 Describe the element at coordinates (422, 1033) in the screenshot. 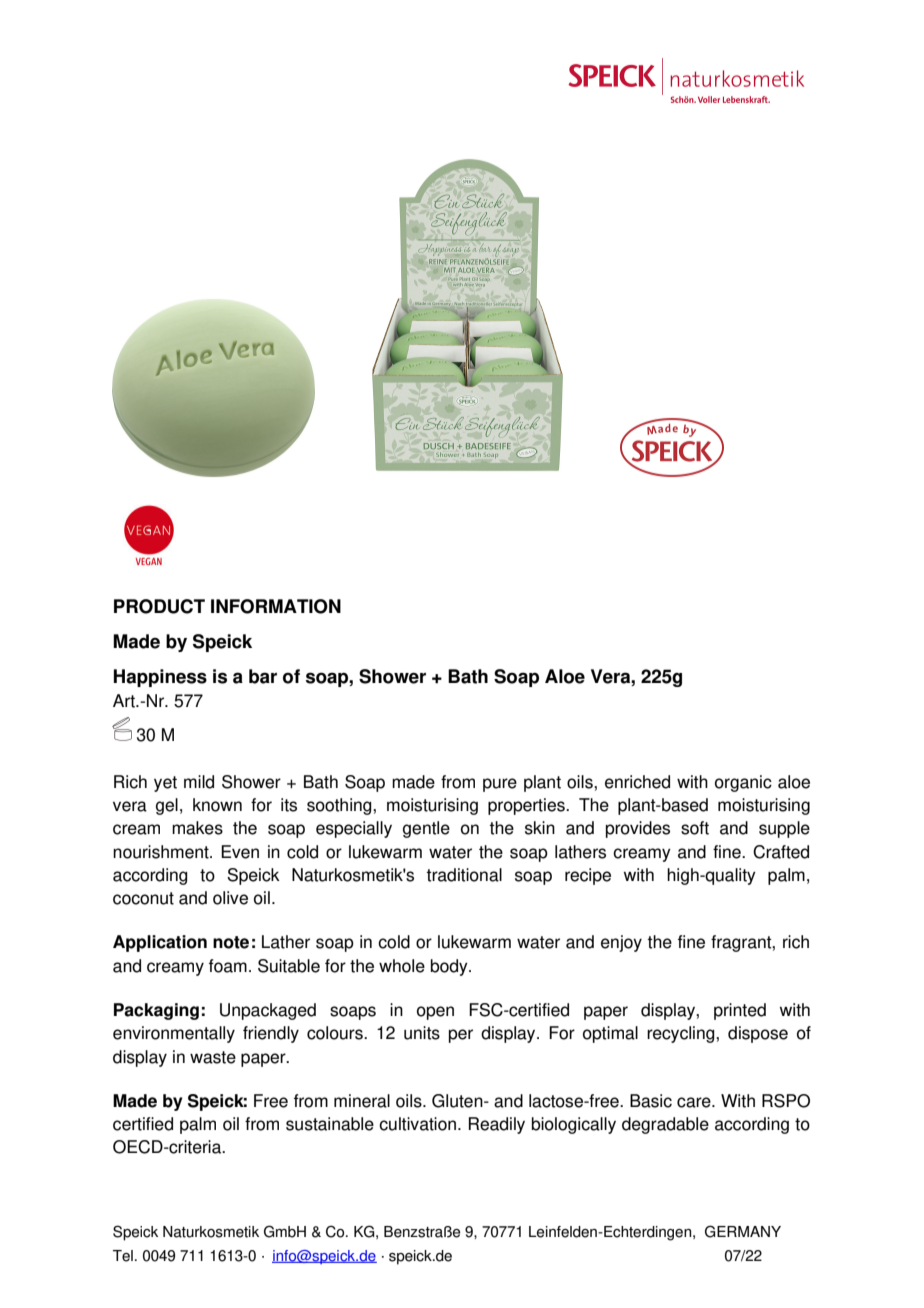

I see `units` at that location.
